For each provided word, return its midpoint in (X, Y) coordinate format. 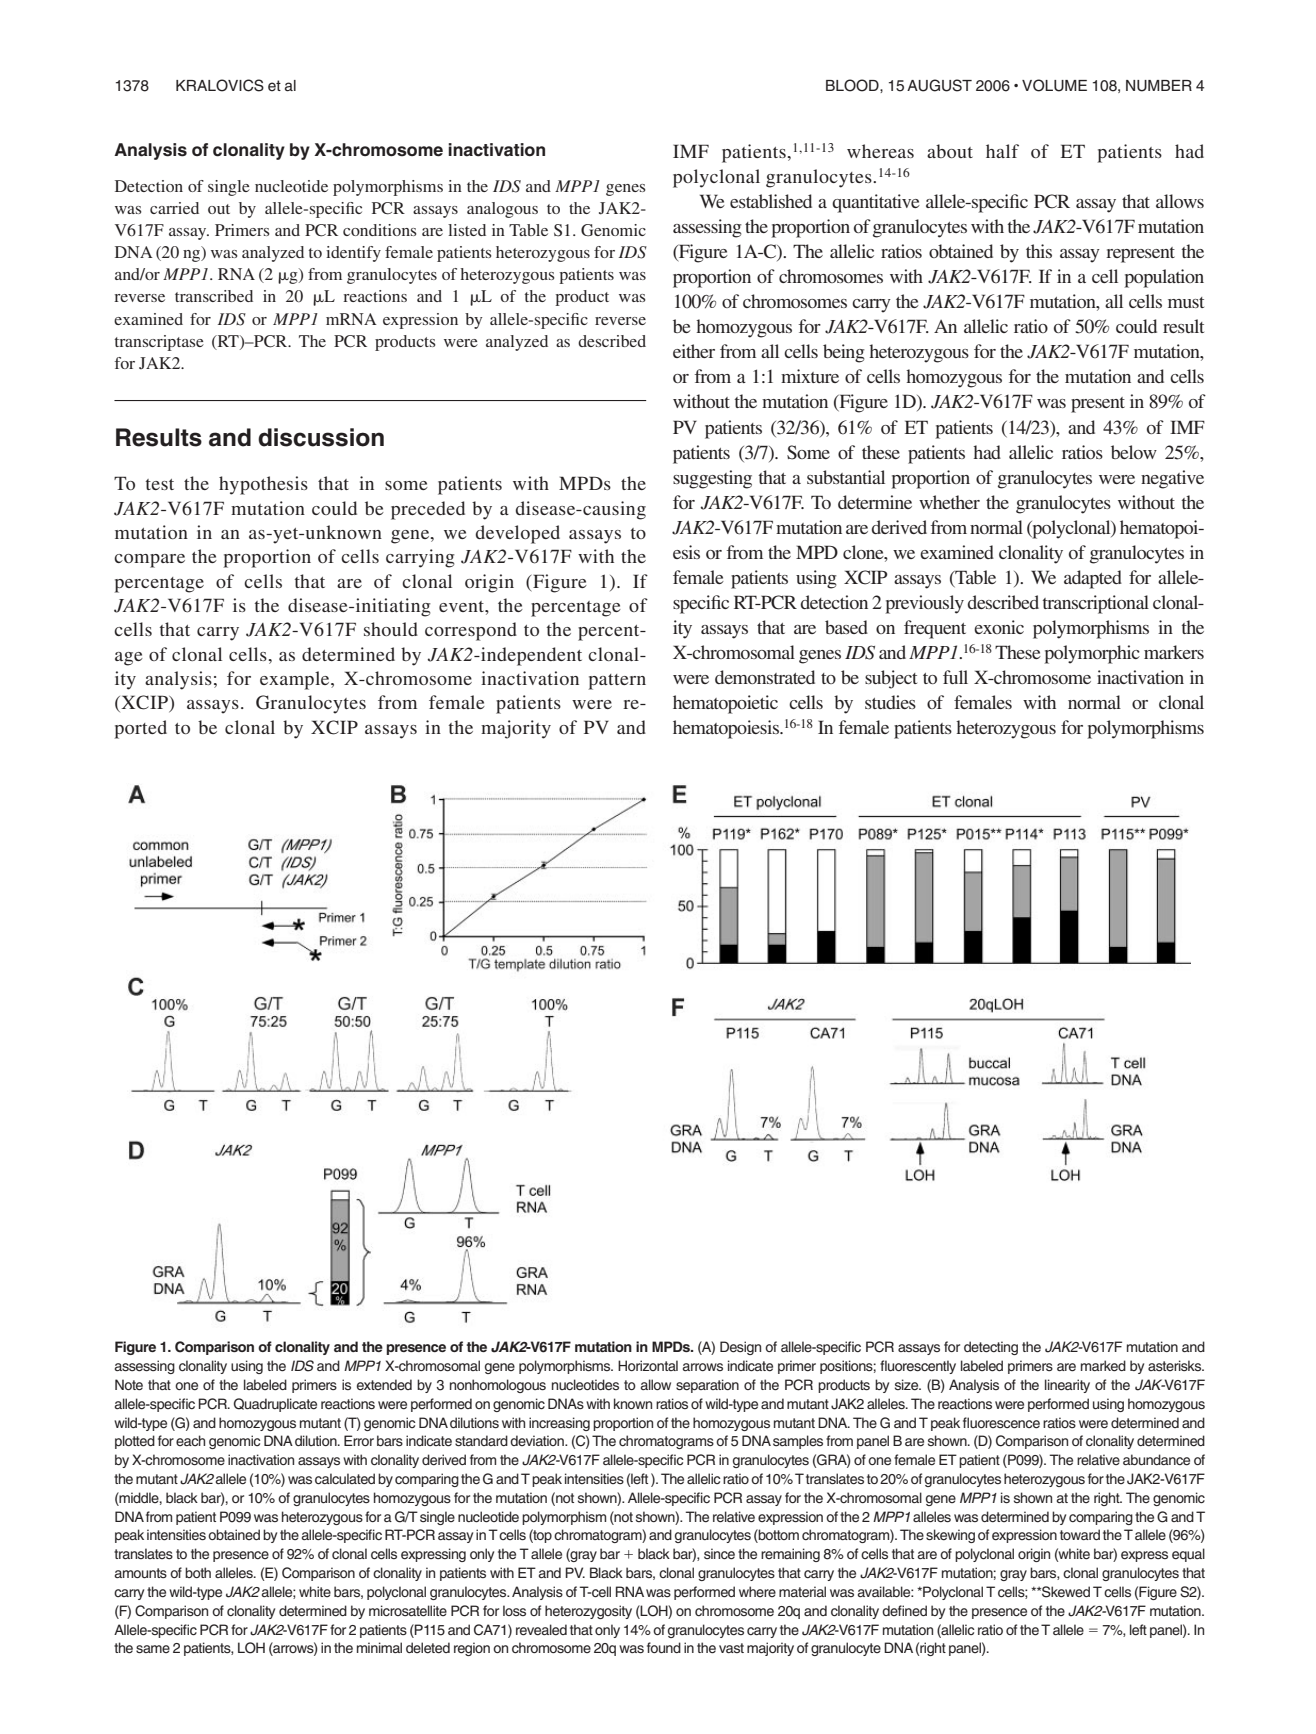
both (198, 1572)
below (1134, 452)
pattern (617, 682)
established (771, 201)
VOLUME (1054, 85)
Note (129, 1385)
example (296, 680)
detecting (991, 1348)
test (160, 484)
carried (174, 208)
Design (740, 1348)
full (955, 677)
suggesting (712, 479)
